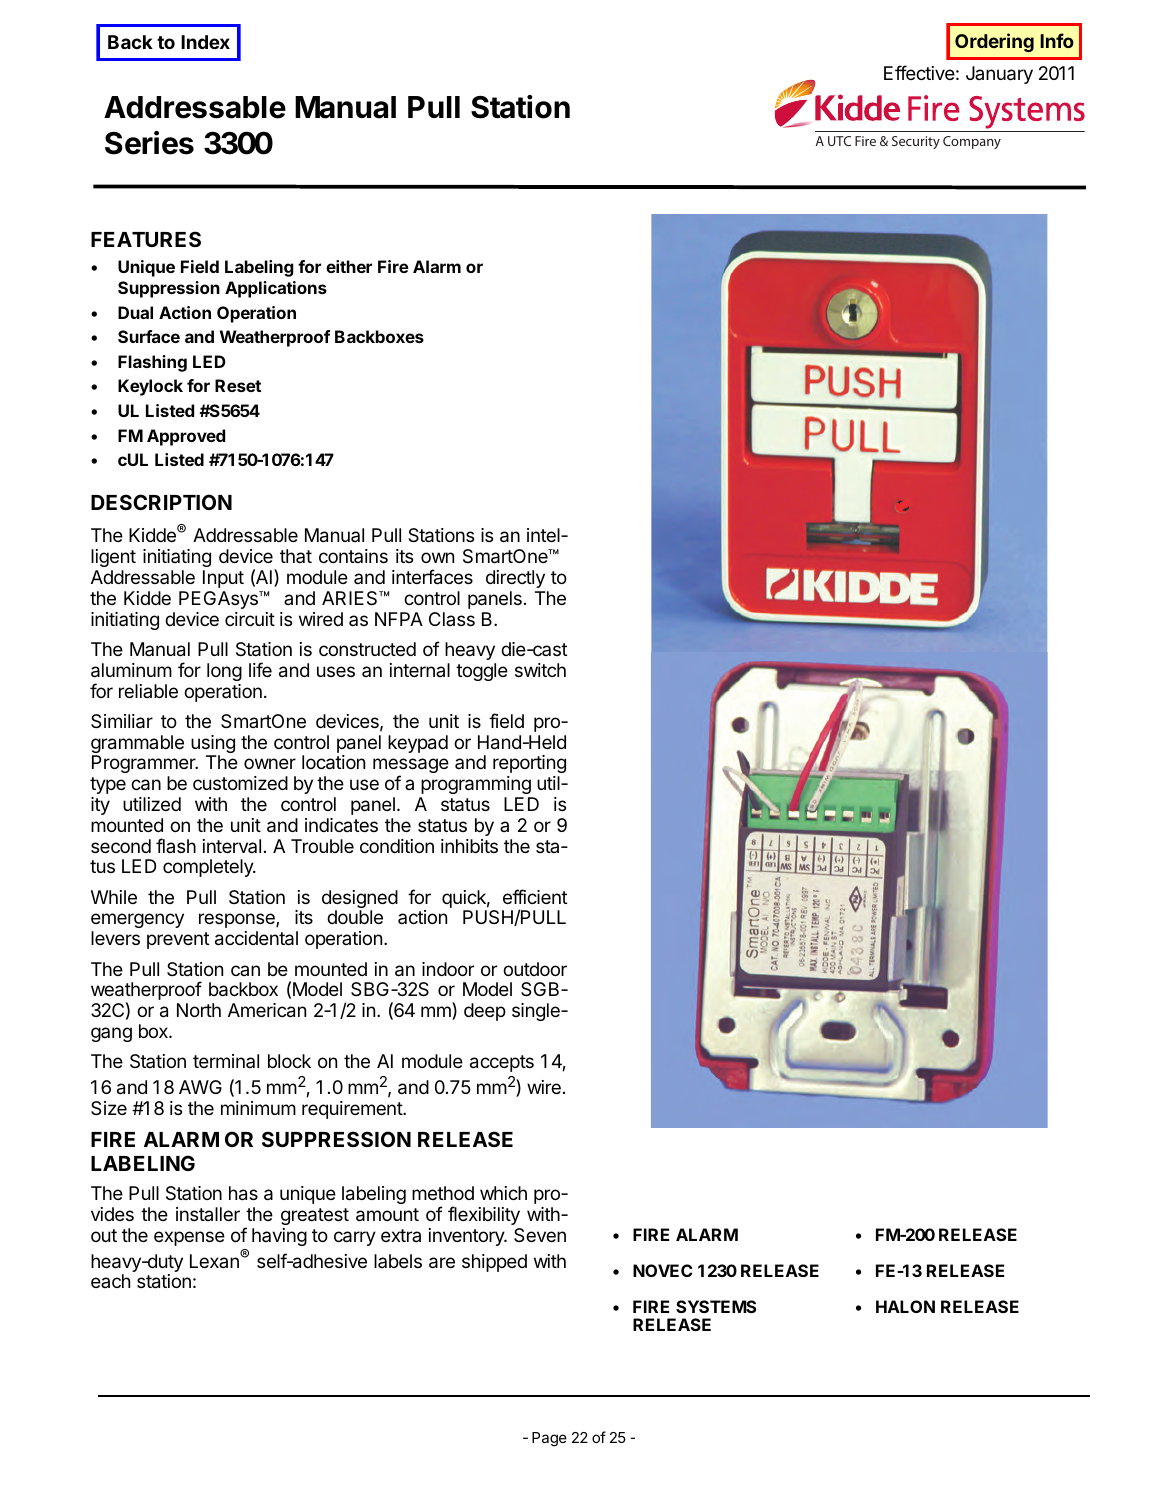 This image has height=1498, width=1157. Describe the element at coordinates (502, 1063) in the image. I see `accepts` at that location.
